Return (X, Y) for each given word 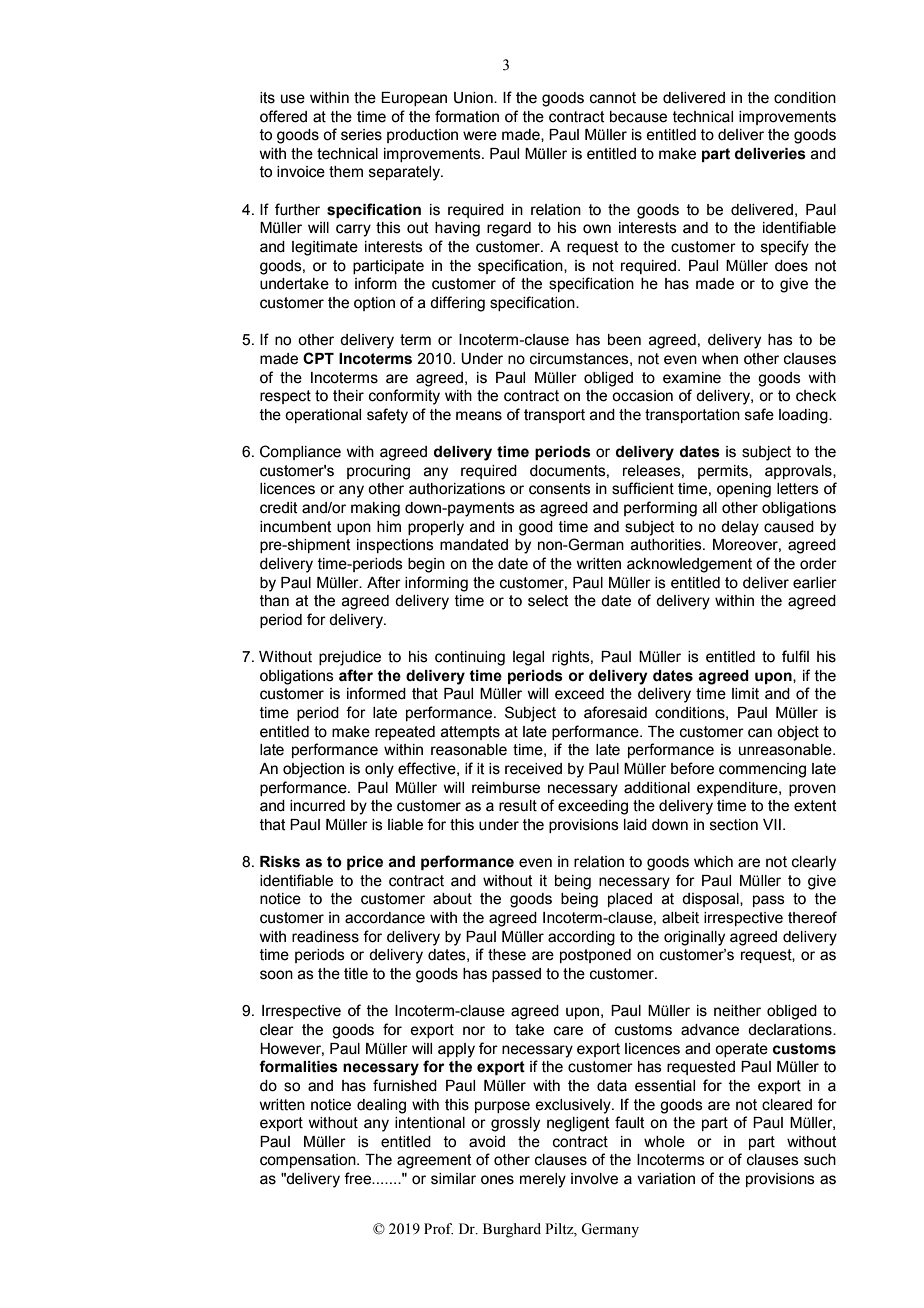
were (480, 136)
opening (744, 490)
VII (772, 824)
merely (543, 1180)
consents (560, 489)
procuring (378, 472)
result (518, 806)
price (365, 863)
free (358, 1178)
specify (785, 248)
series (361, 135)
